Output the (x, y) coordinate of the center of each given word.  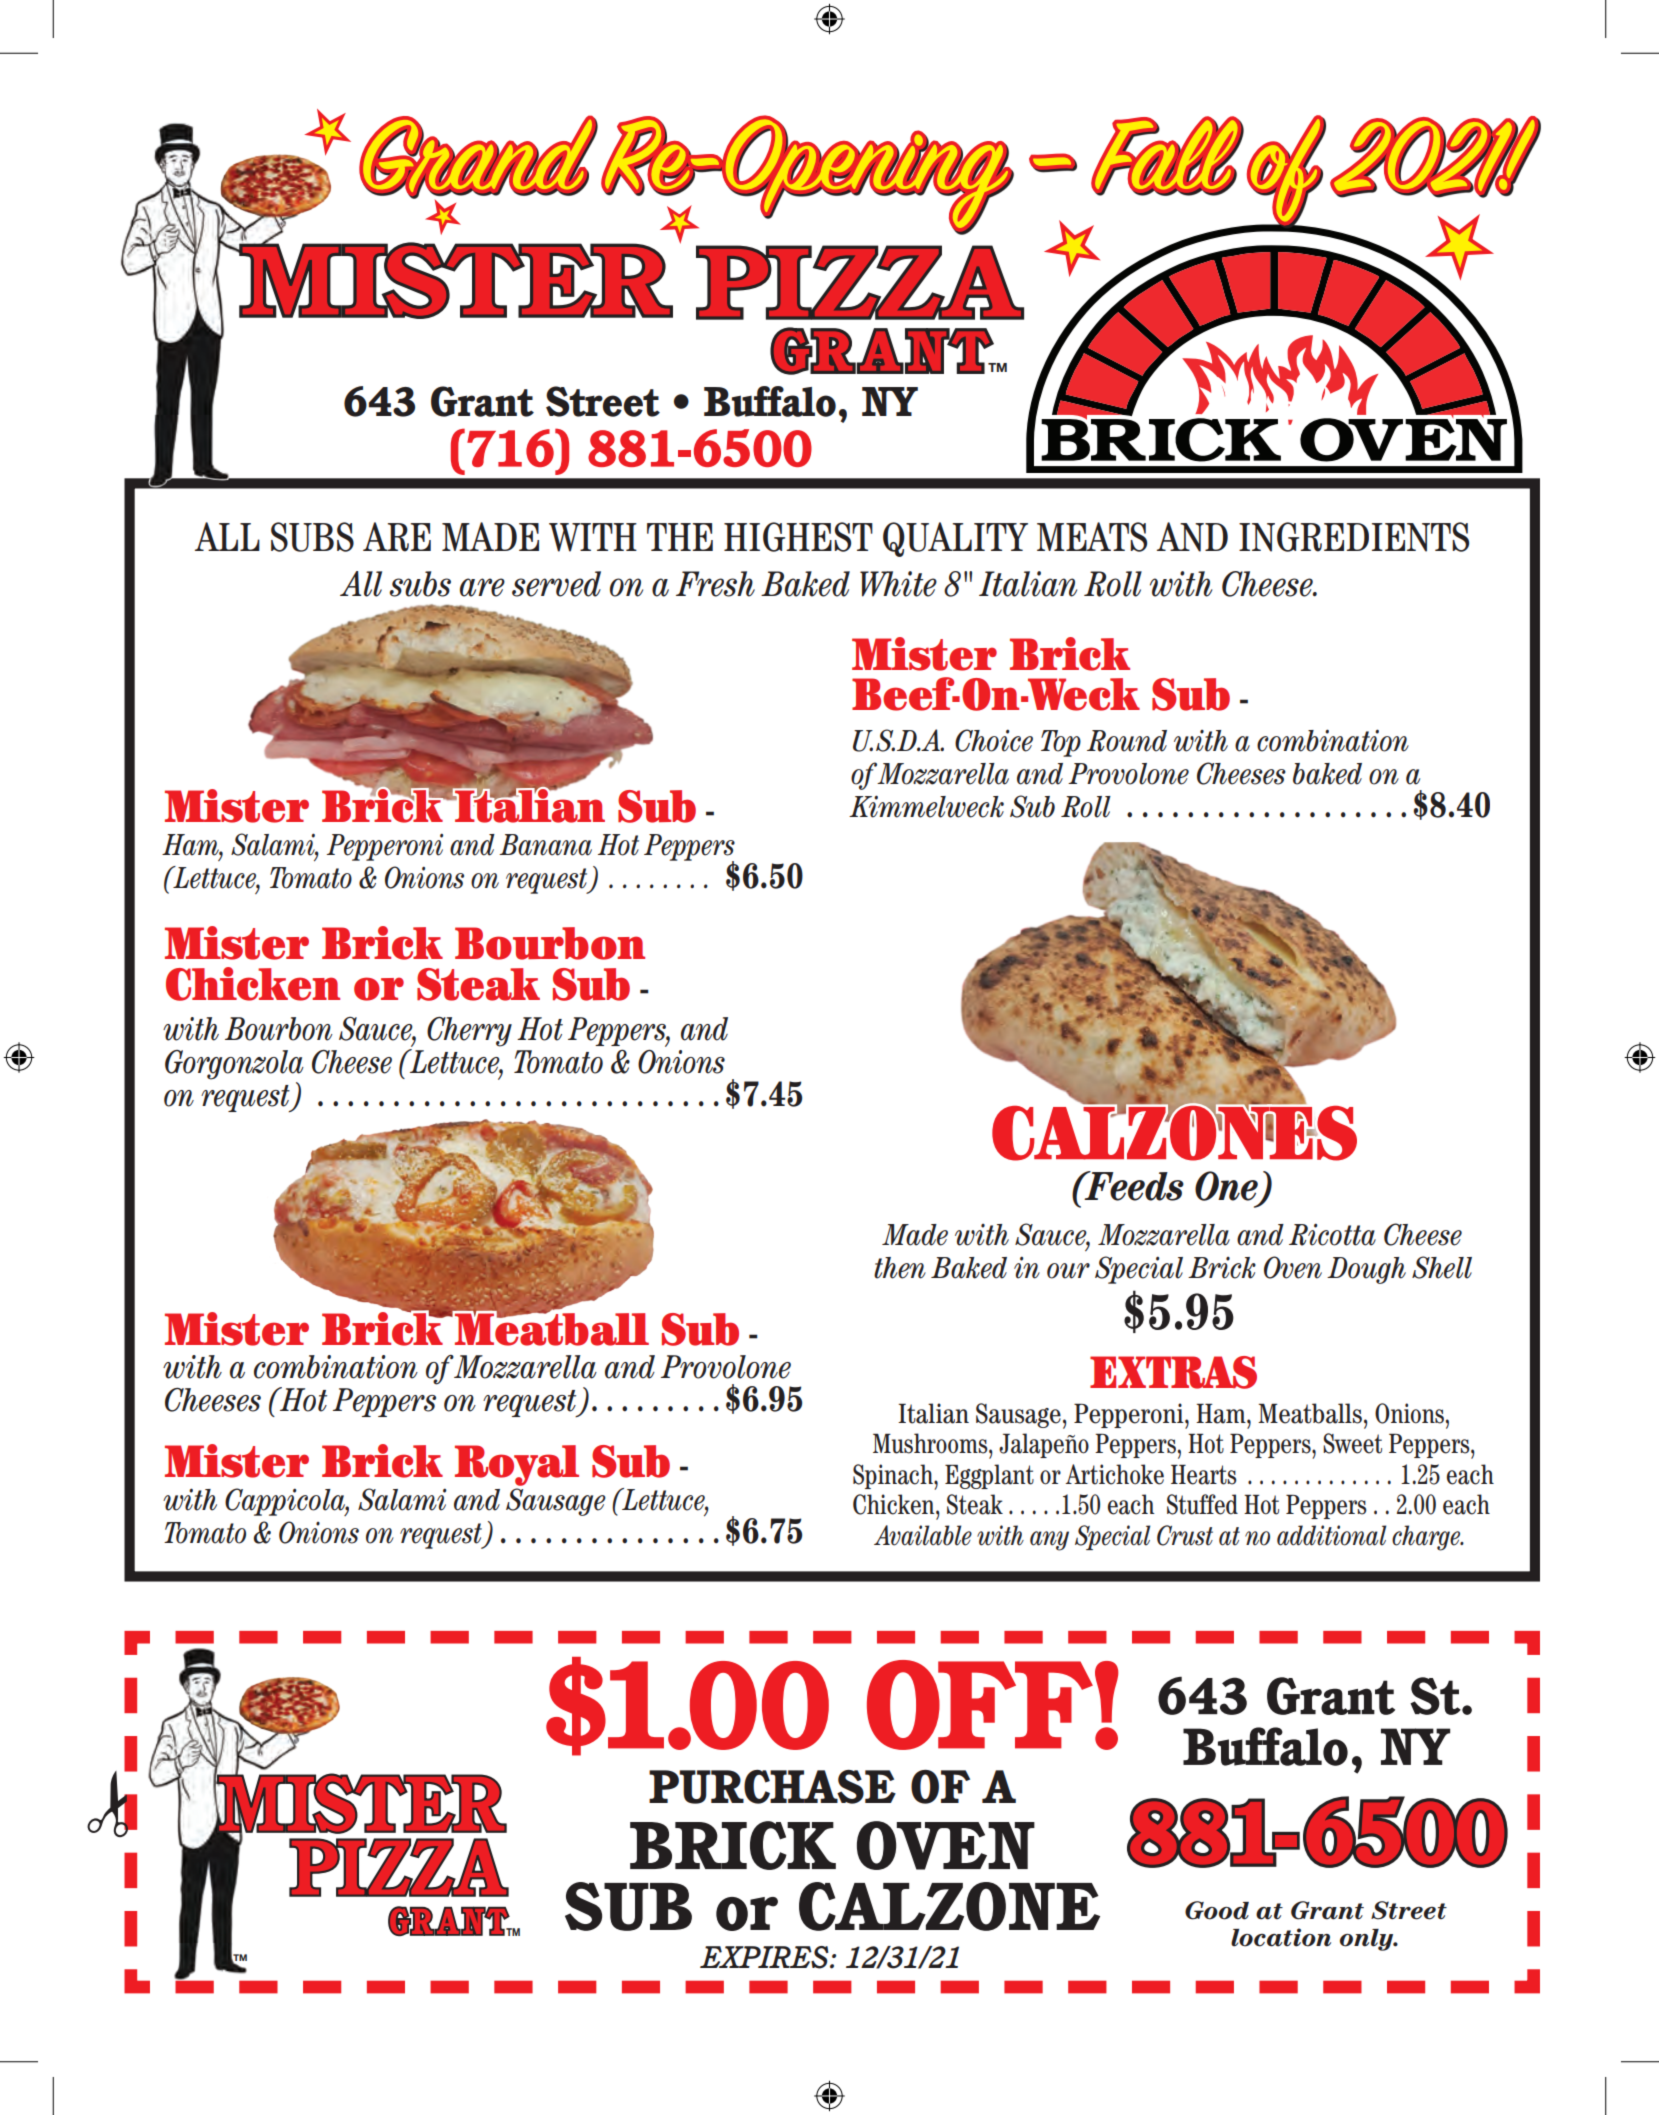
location (1281, 1937)
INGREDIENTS (1354, 537)
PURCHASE (772, 1787)
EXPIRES (765, 1957)
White (898, 584)
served (556, 584)
